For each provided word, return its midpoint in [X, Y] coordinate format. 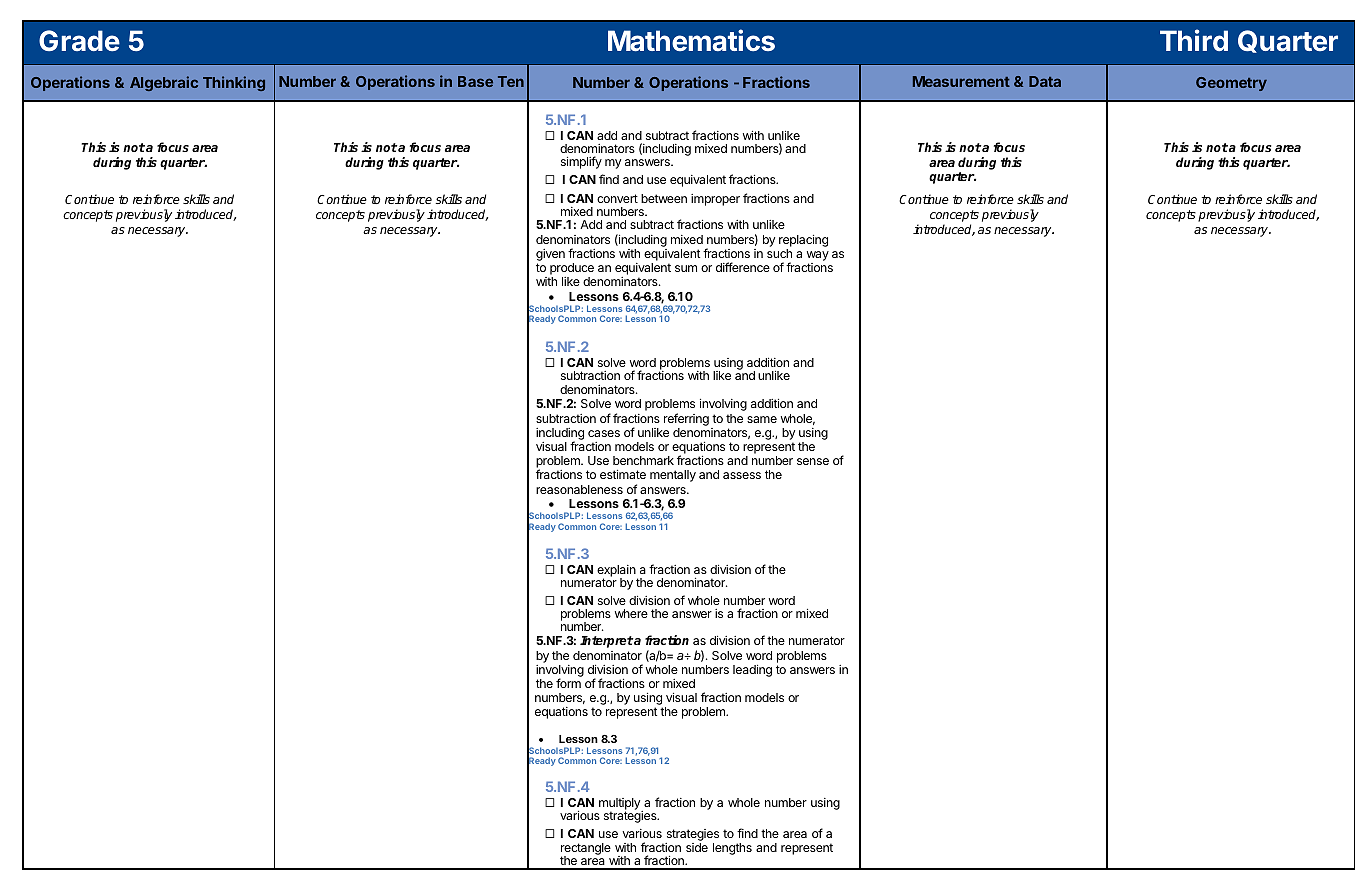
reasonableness [579, 489]
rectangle [586, 850]
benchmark [643, 460]
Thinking [234, 83]
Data [1045, 81]
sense [813, 461]
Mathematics [691, 40]
